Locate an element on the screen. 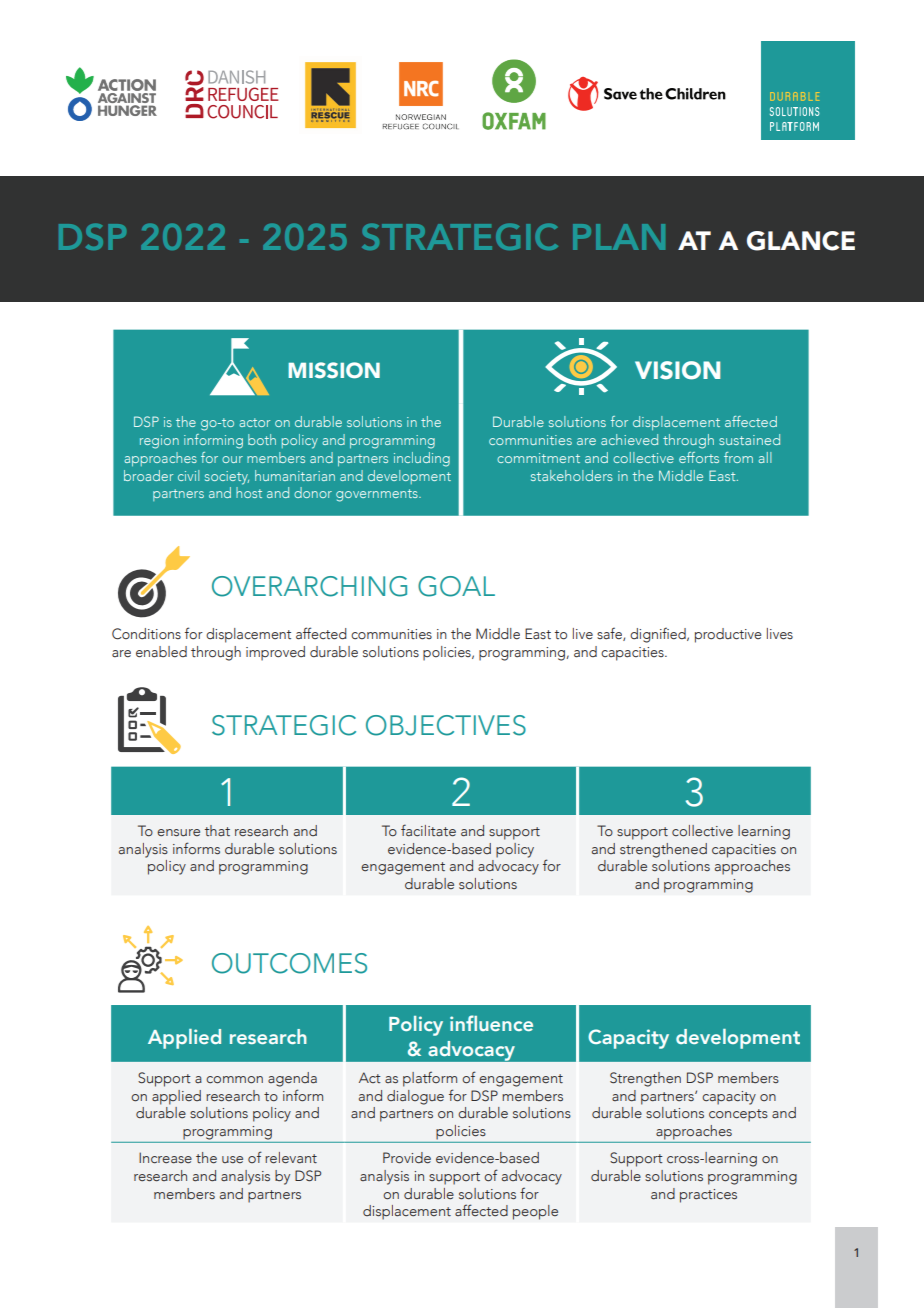 The height and width of the screenshot is (1308, 924). OBJECTIVES is located at coordinates (446, 725).
